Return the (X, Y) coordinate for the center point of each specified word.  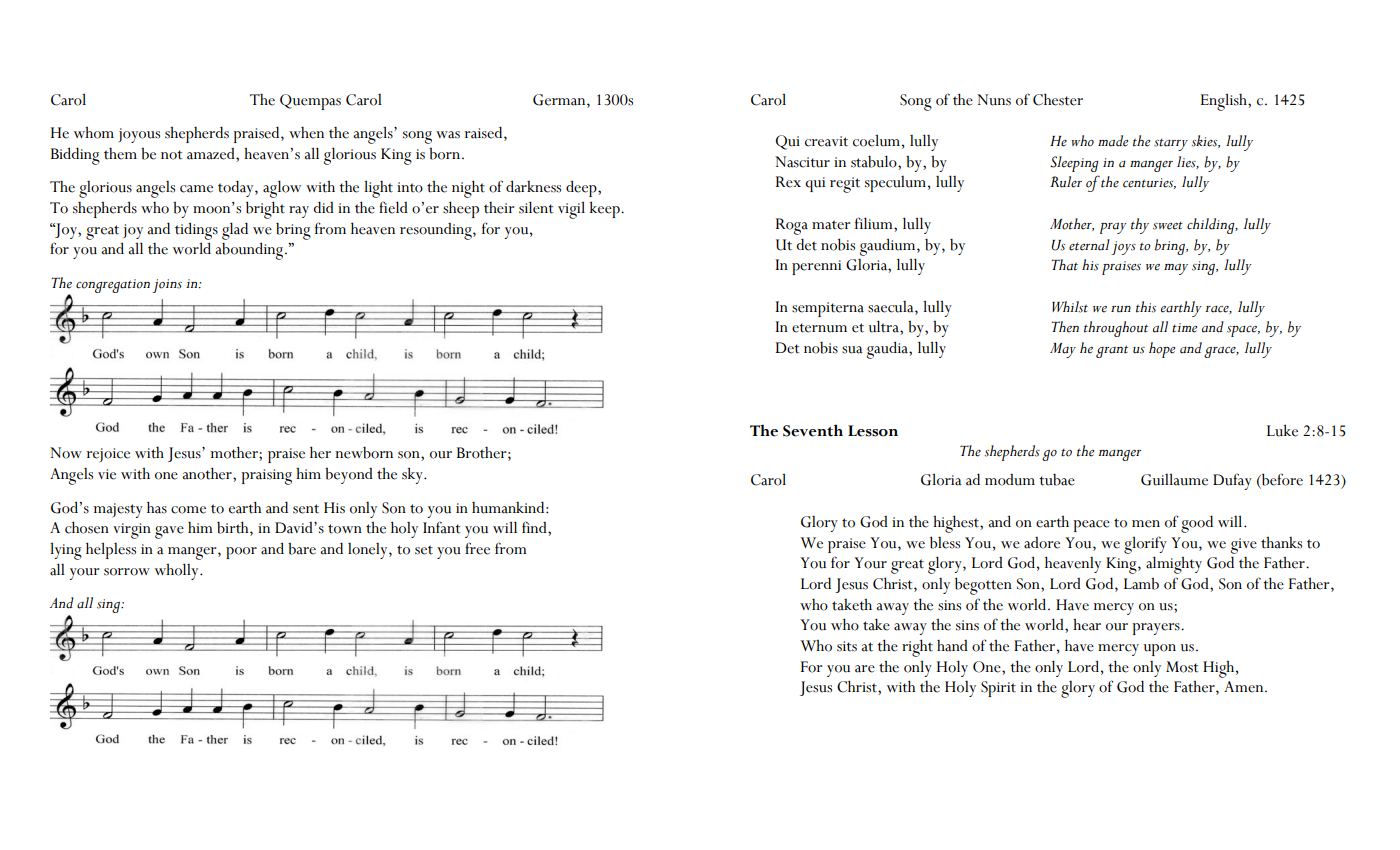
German (560, 100)
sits (847, 646)
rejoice (108, 455)
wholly (178, 571)
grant (1112, 351)
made (1113, 141)
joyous (139, 135)
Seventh (813, 430)
